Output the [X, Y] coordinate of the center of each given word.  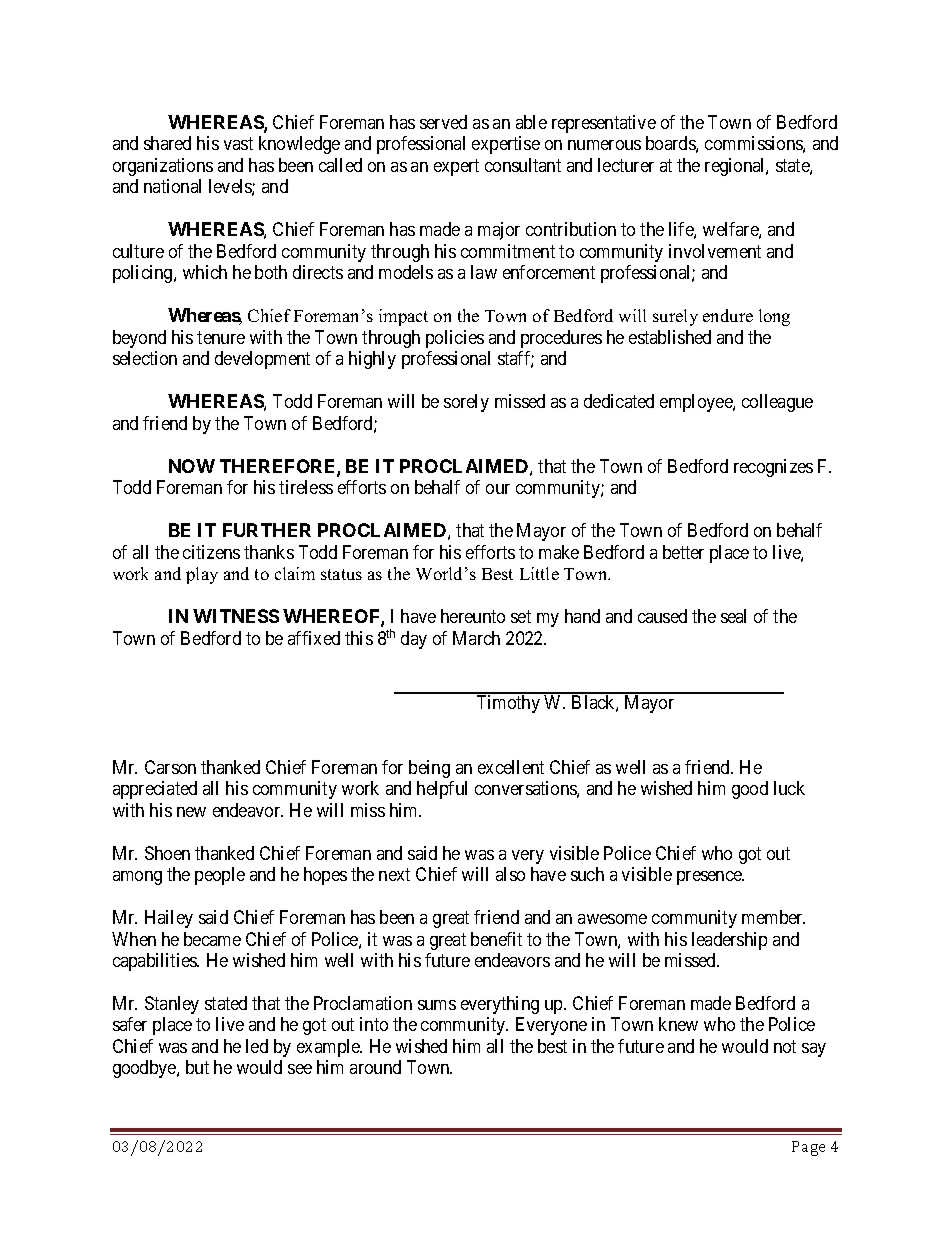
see [300, 1069]
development [262, 360]
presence [710, 878]
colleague [777, 403]
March [476, 638]
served [443, 122]
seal [733, 616]
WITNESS [236, 616]
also [510, 874]
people [220, 876]
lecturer [626, 165]
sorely [466, 403]
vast [238, 144]
